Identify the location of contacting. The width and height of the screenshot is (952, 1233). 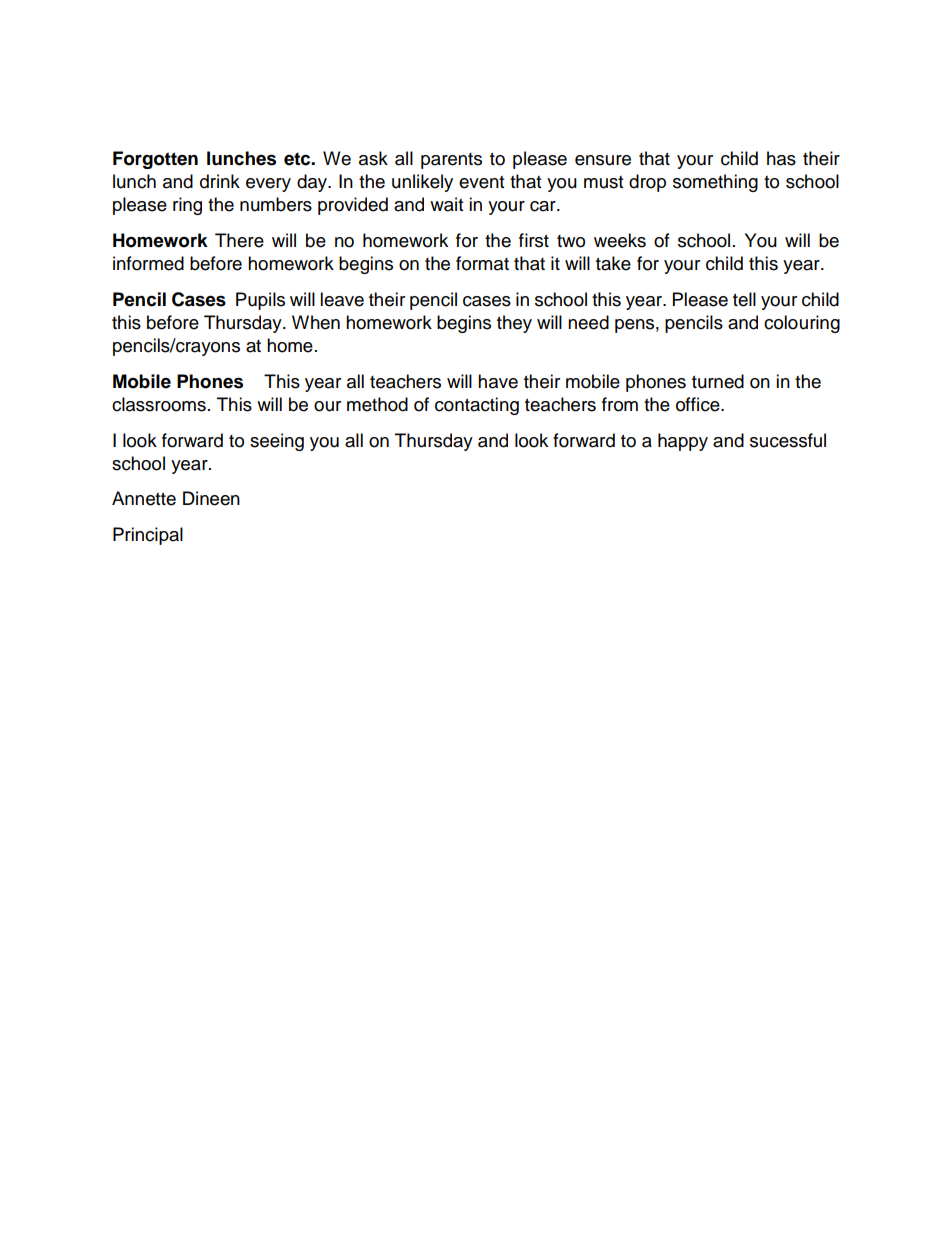
(477, 406).
